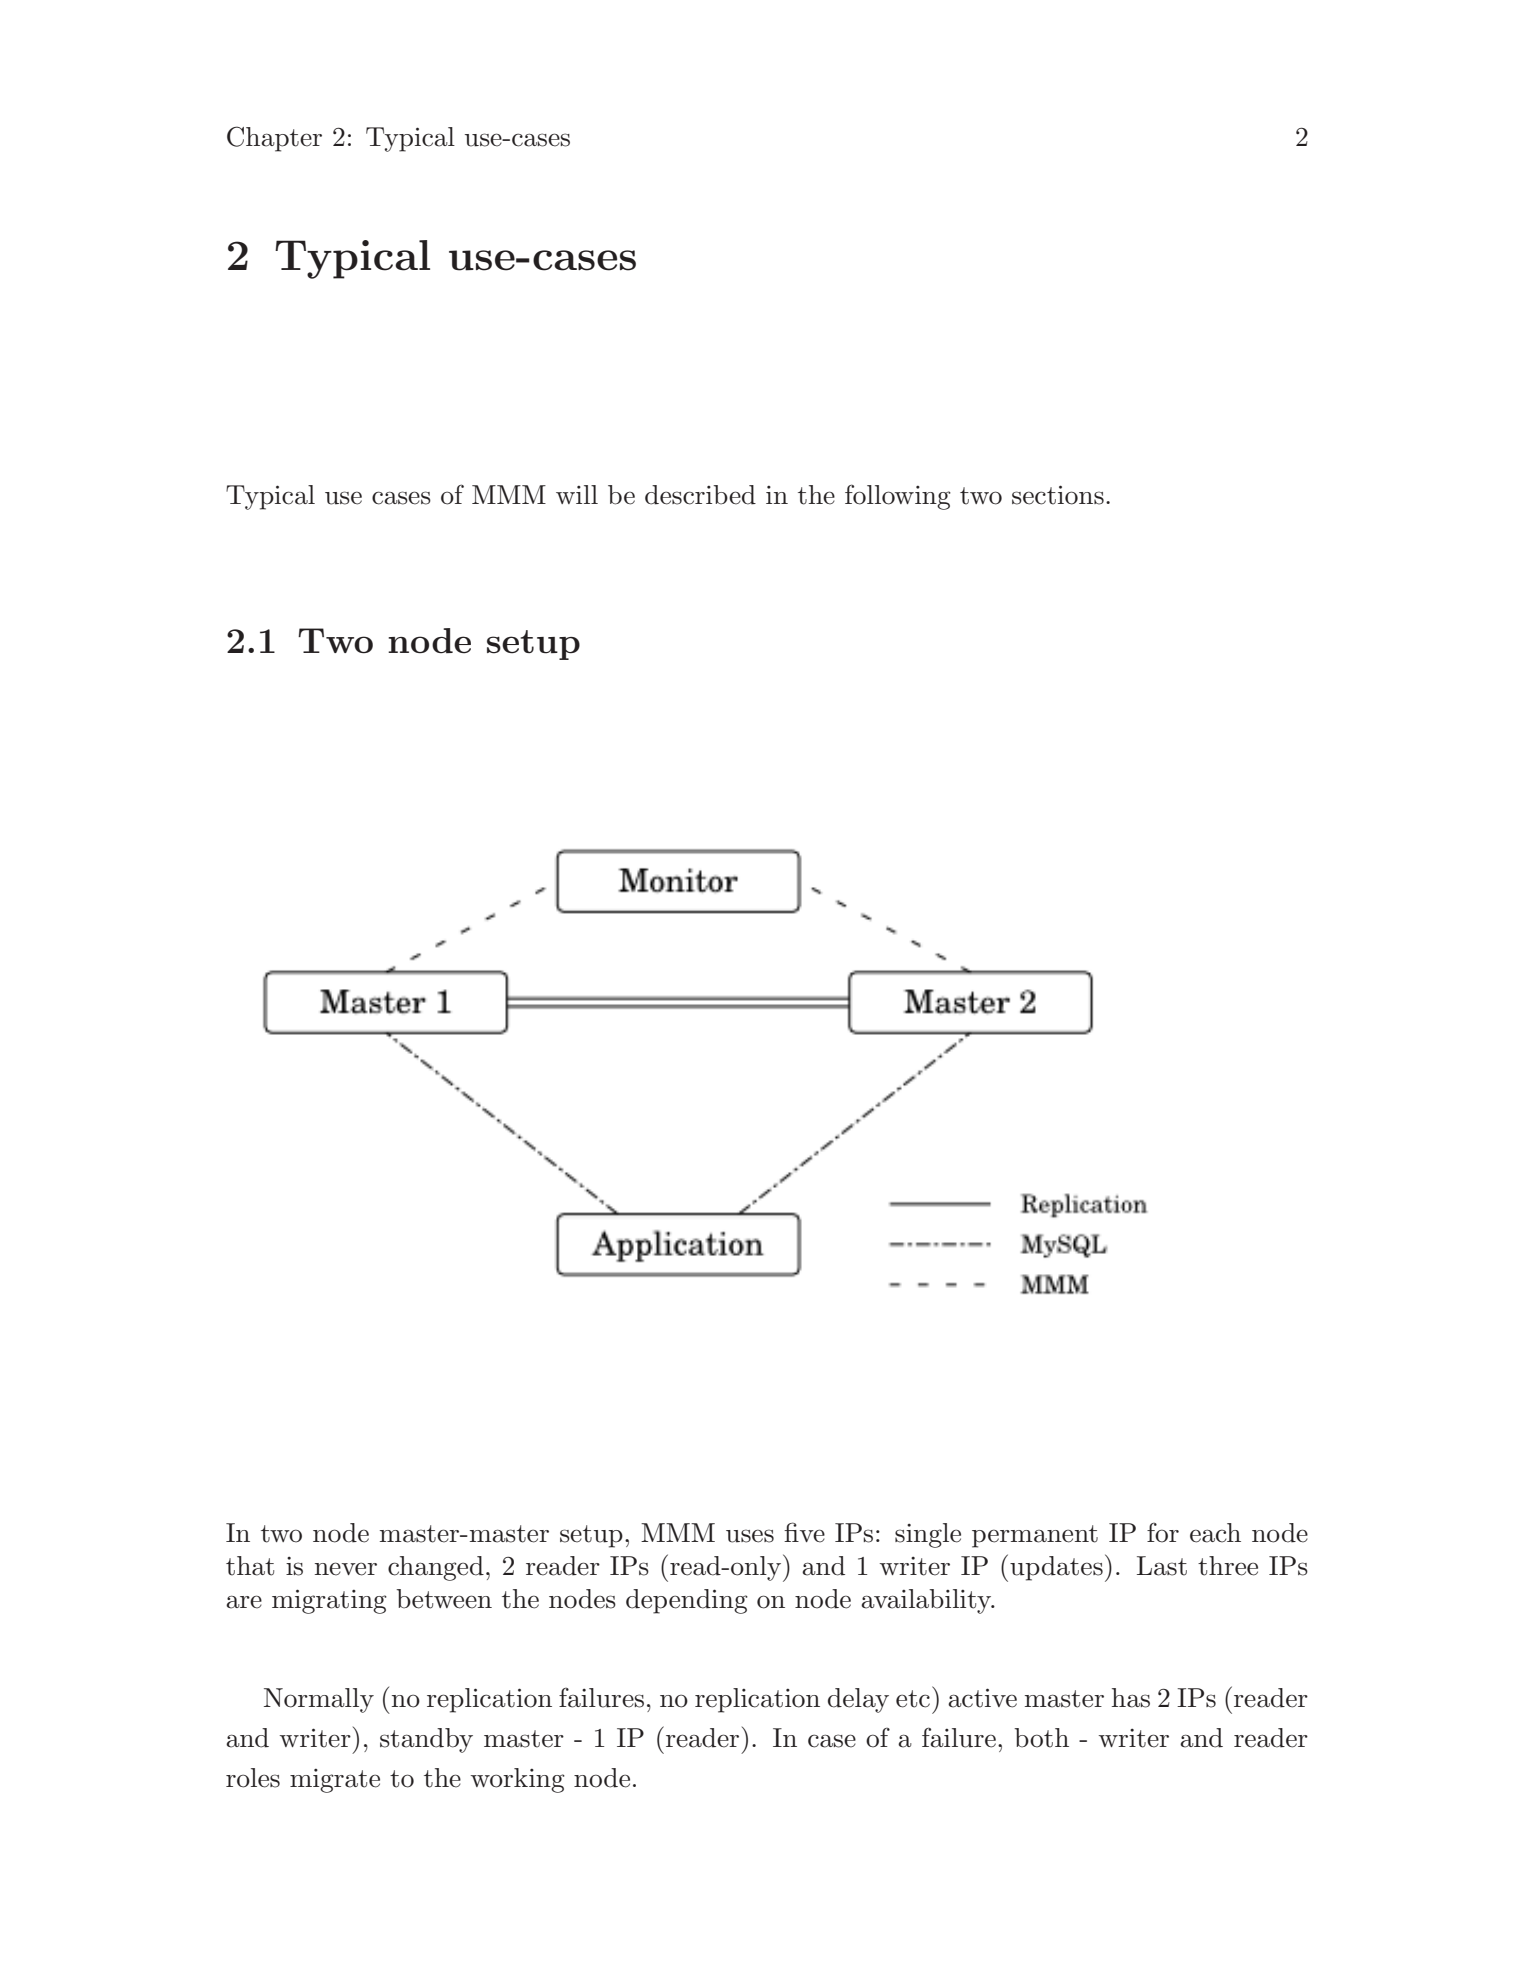 The width and height of the screenshot is (1535, 1986). Describe the element at coordinates (858, 1700) in the screenshot. I see `delay` at that location.
